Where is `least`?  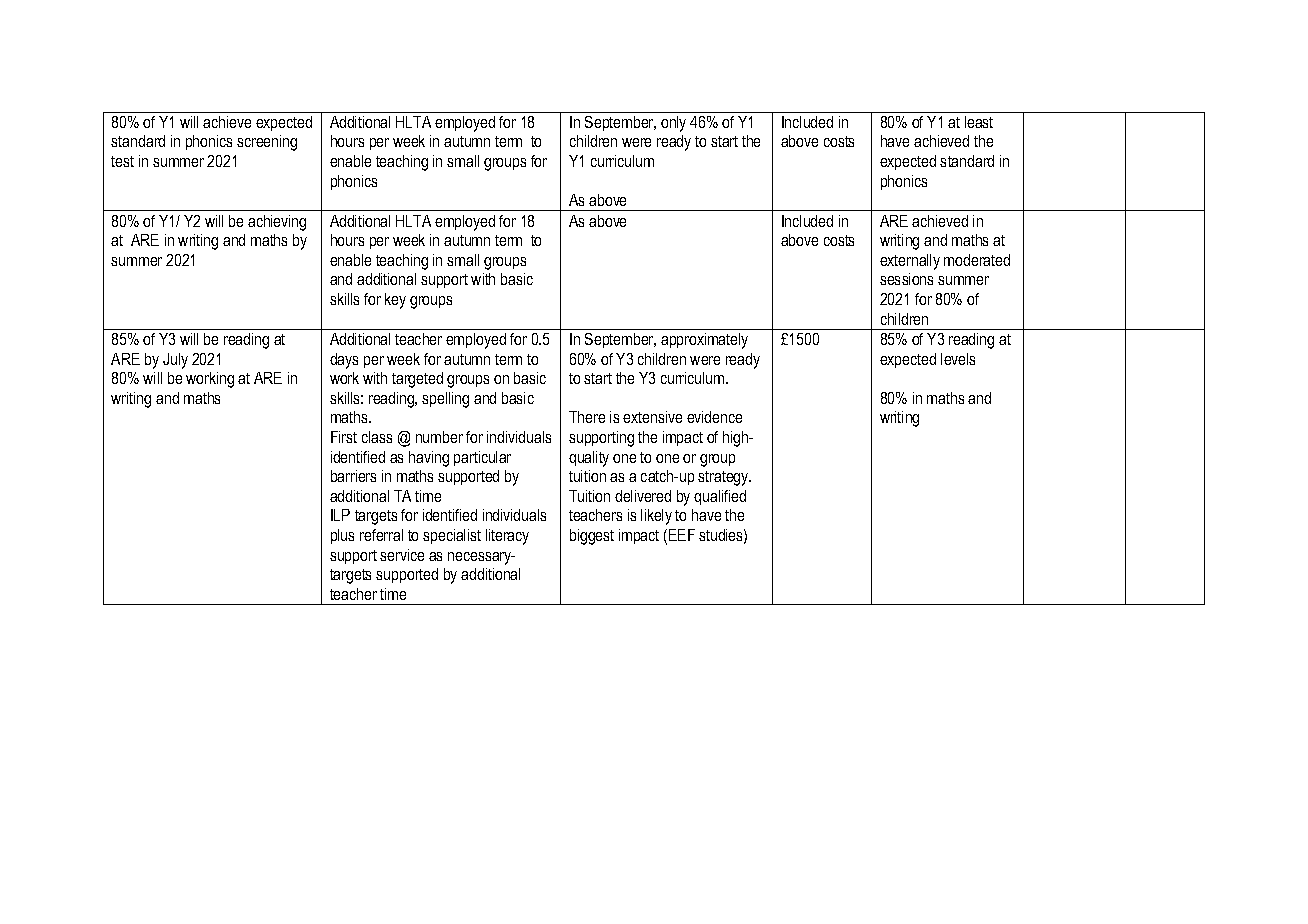 least is located at coordinates (979, 122).
